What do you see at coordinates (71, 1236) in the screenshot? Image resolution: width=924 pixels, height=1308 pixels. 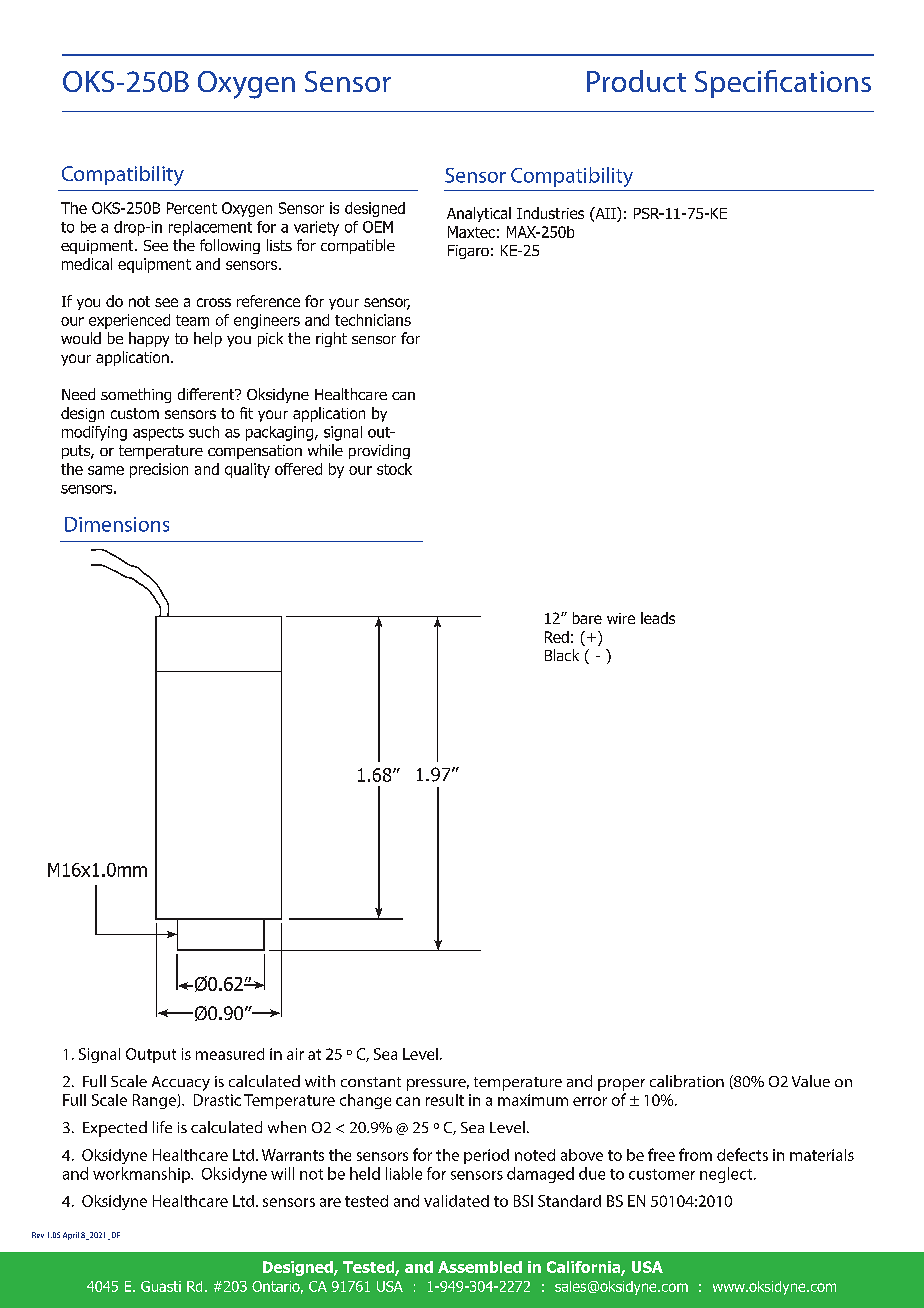 I see `April` at bounding box center [71, 1236].
